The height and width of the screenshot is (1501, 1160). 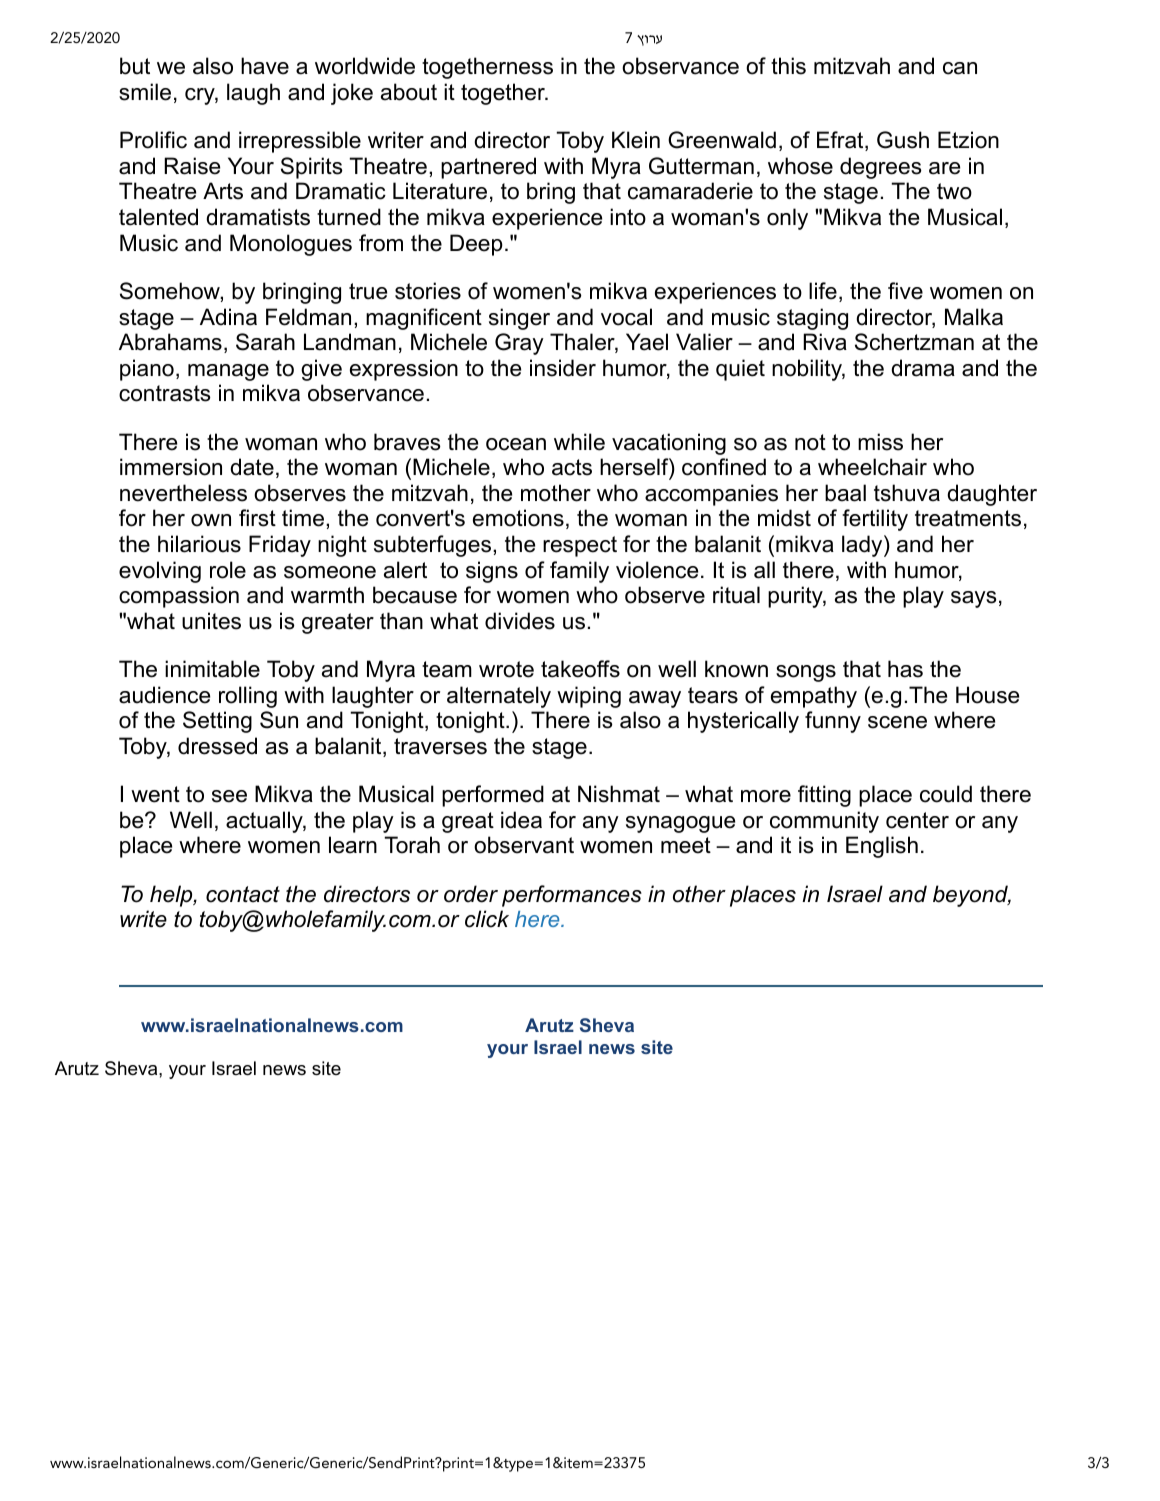 I want to click on contact, so click(x=243, y=894).
